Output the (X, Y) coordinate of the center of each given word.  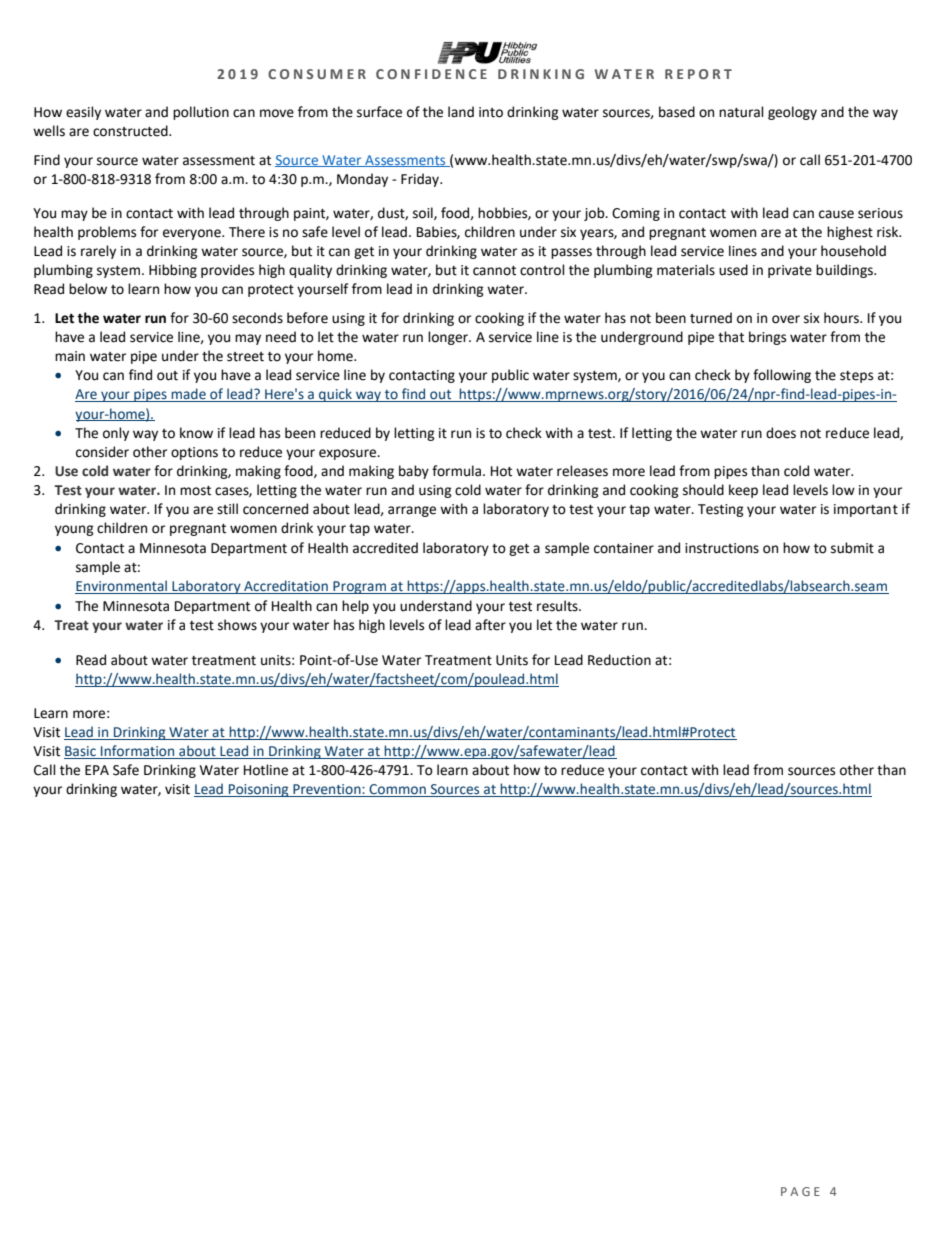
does (781, 433)
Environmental (122, 587)
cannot (494, 271)
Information (138, 752)
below (88, 289)
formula (458, 471)
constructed (131, 131)
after (490, 625)
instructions (722, 548)
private (790, 271)
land (461, 112)
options (194, 453)
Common (398, 790)
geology (792, 113)
